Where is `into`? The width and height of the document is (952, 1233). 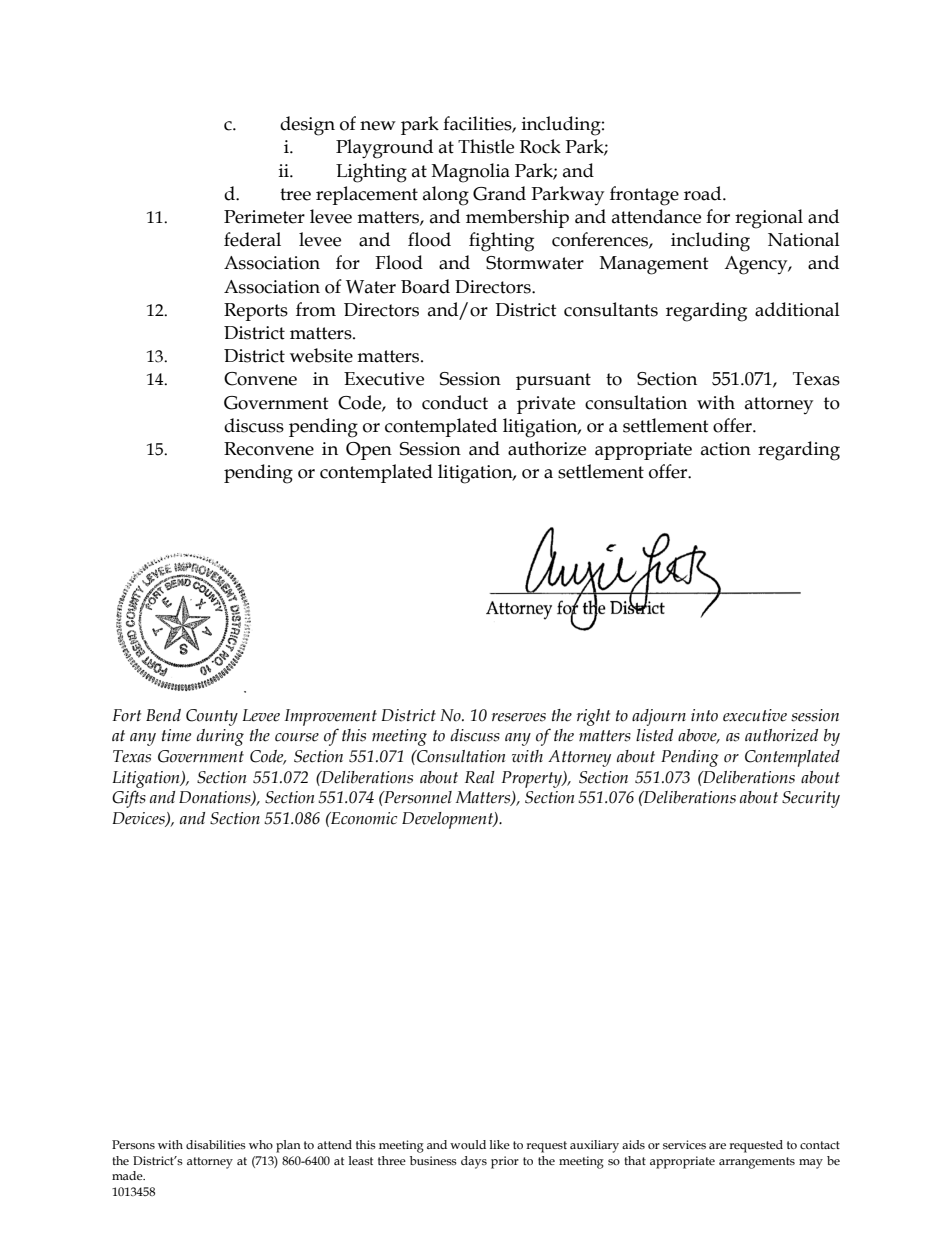
into is located at coordinates (704, 715).
